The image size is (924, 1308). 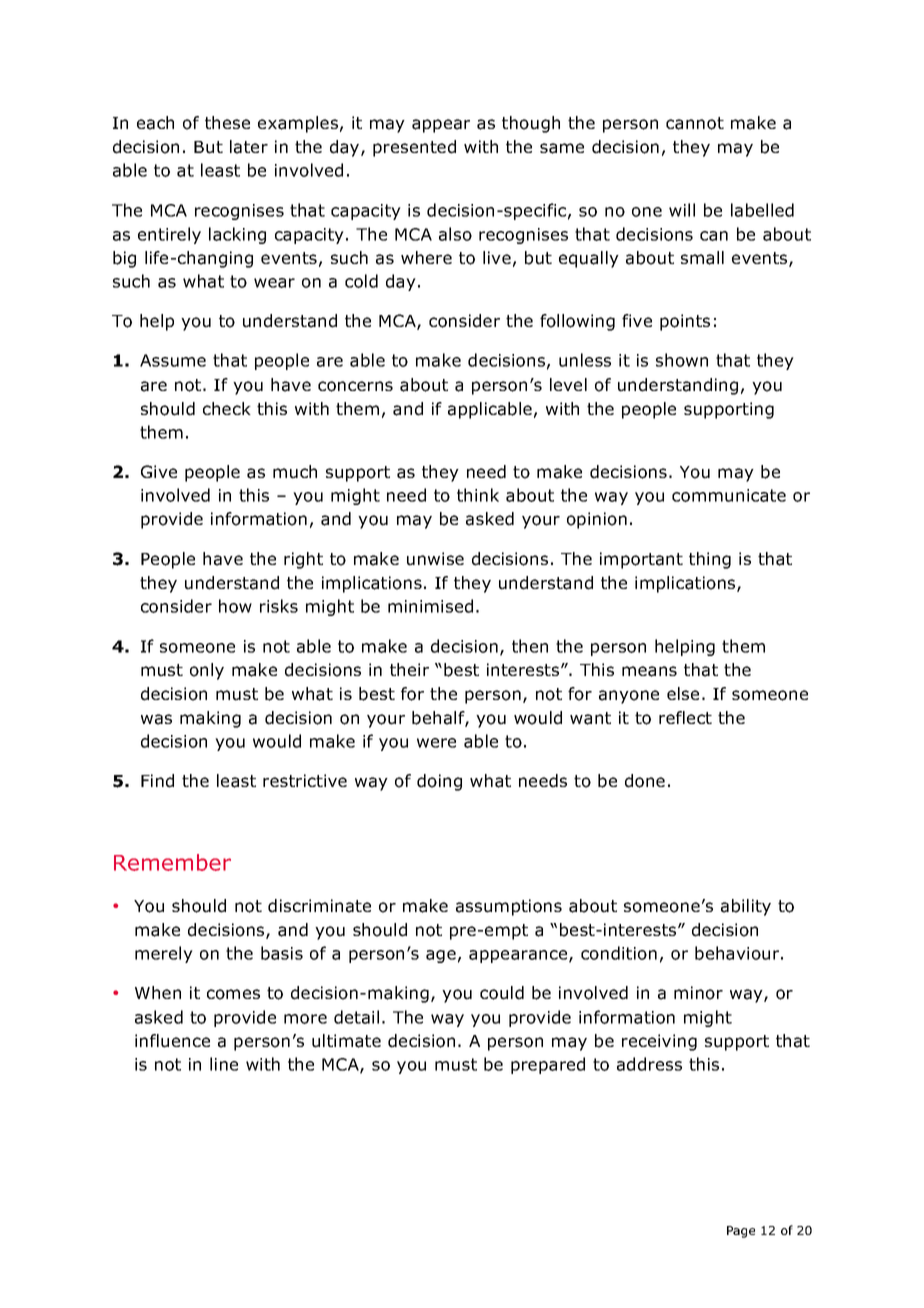 What do you see at coordinates (478, 495) in the image?
I see `think` at bounding box center [478, 495].
